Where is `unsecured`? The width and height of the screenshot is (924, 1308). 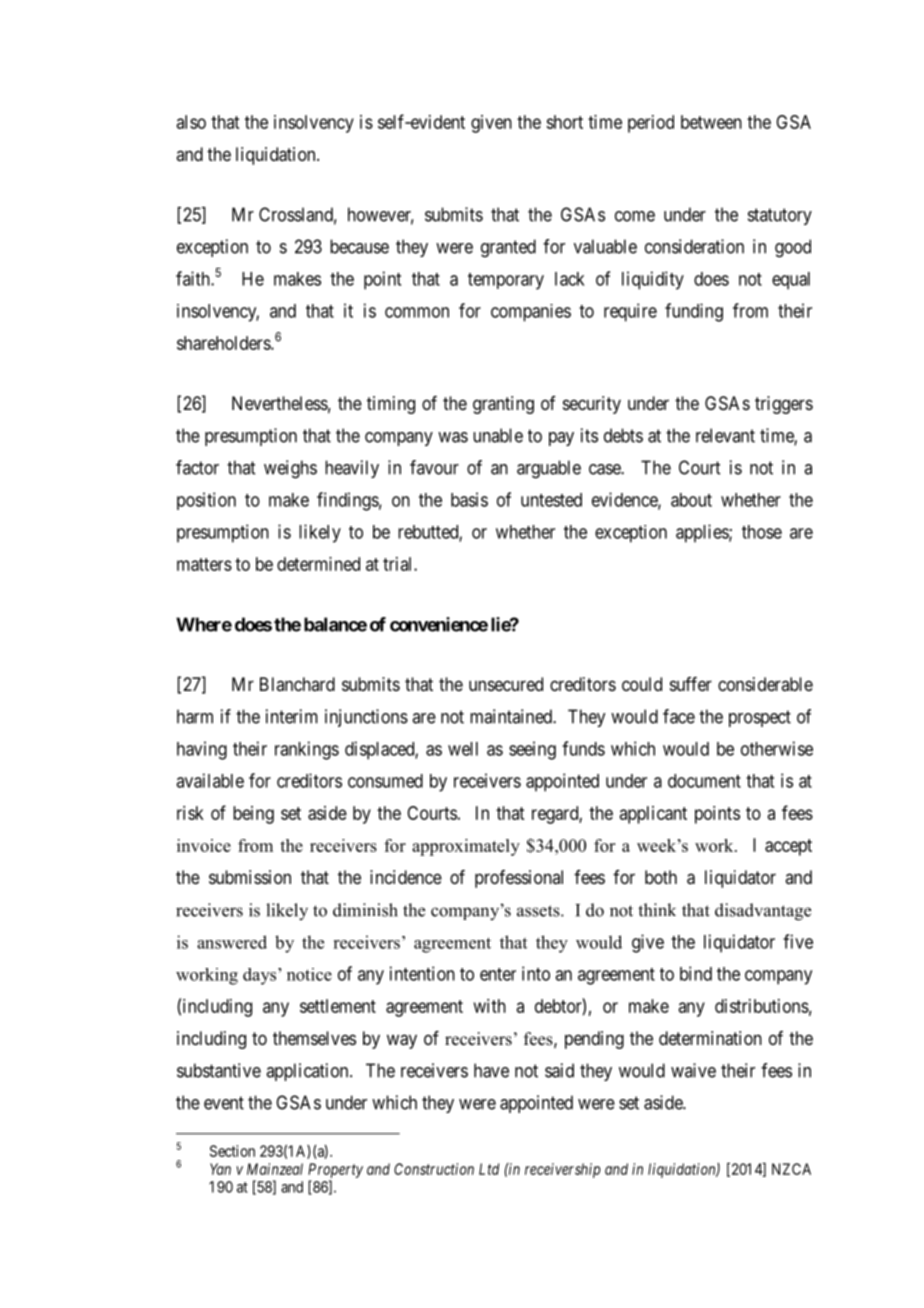
unsecured is located at coordinates (506, 684).
